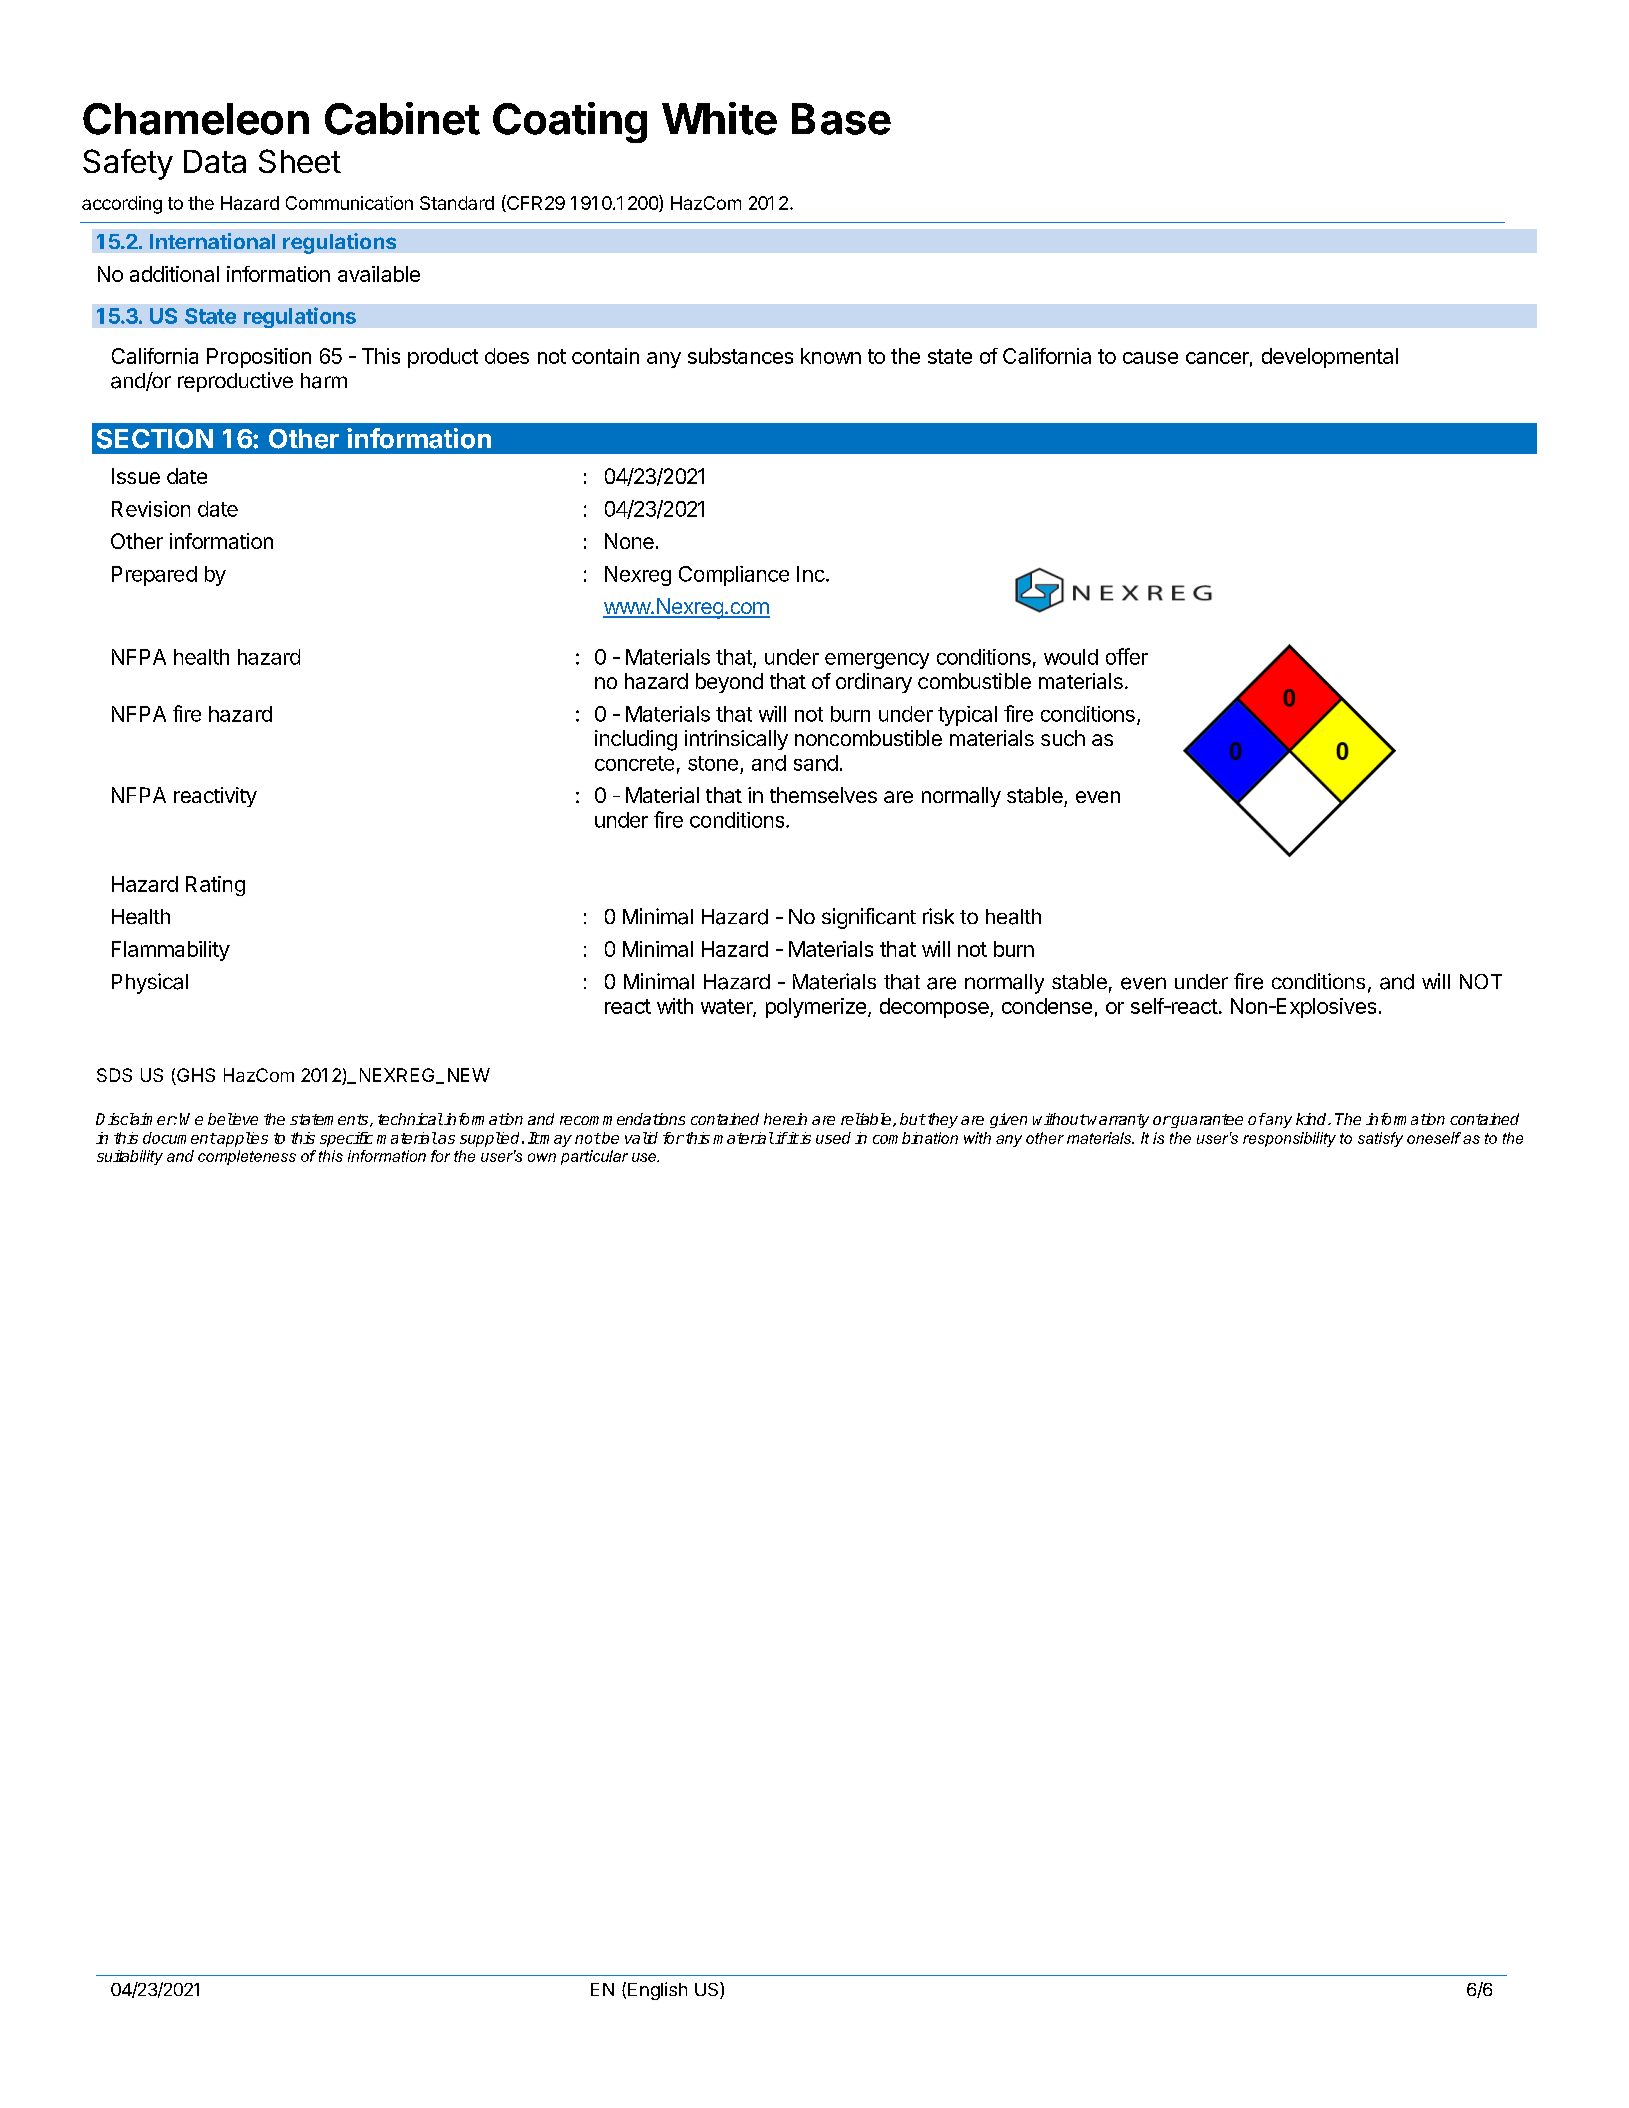 The height and width of the image is (2108, 1629). Describe the element at coordinates (736, 740) in the image. I see `intrinsically` at that location.
